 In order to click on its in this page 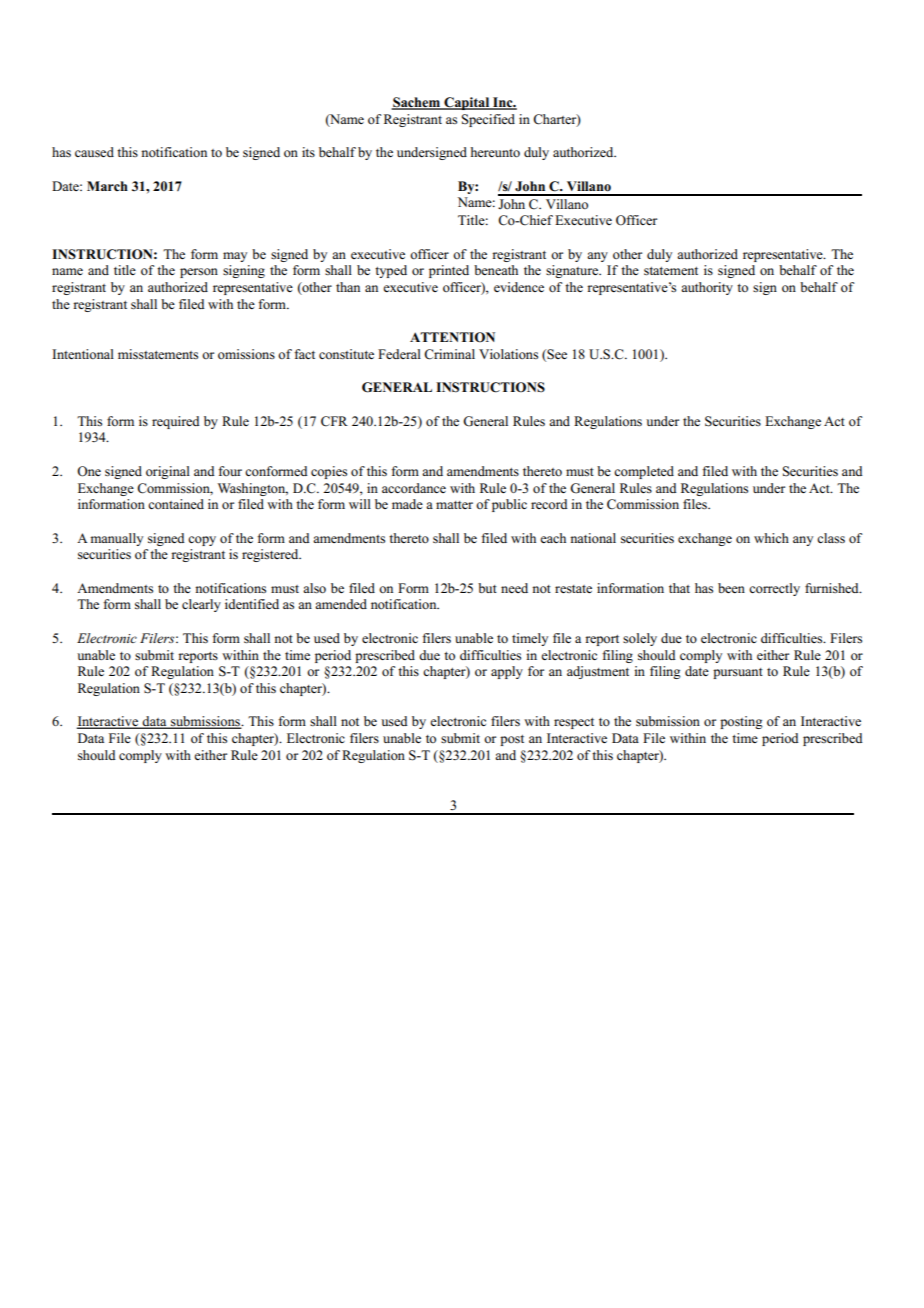, I will do `click(308, 152)`.
